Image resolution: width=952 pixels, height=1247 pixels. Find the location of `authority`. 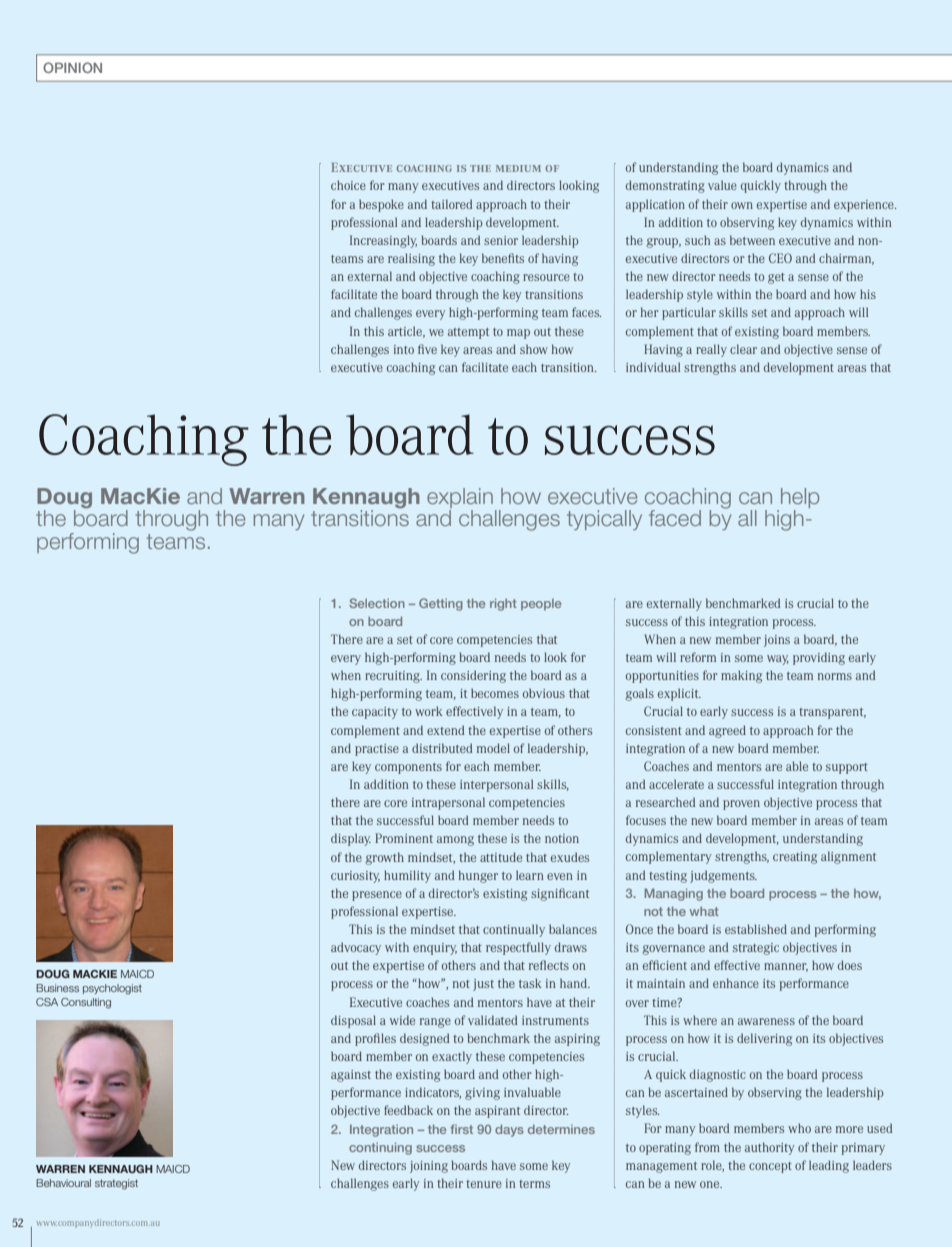

authority is located at coordinates (770, 1148).
